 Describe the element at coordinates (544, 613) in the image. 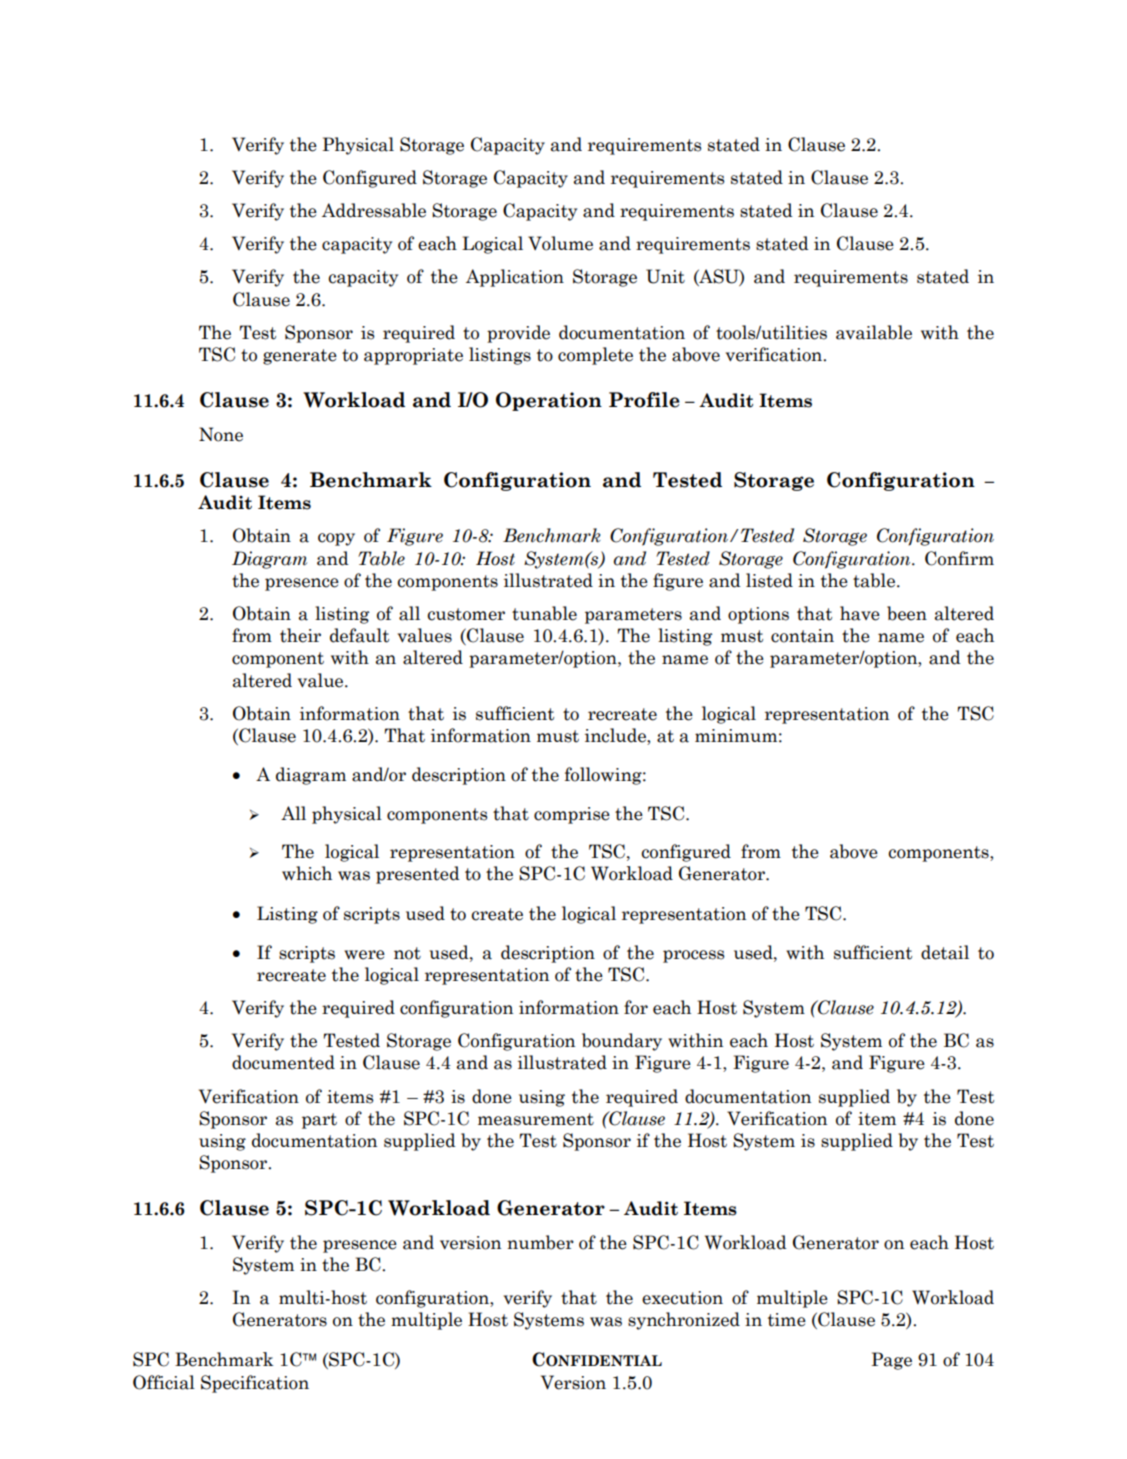

I see `tunable` at that location.
